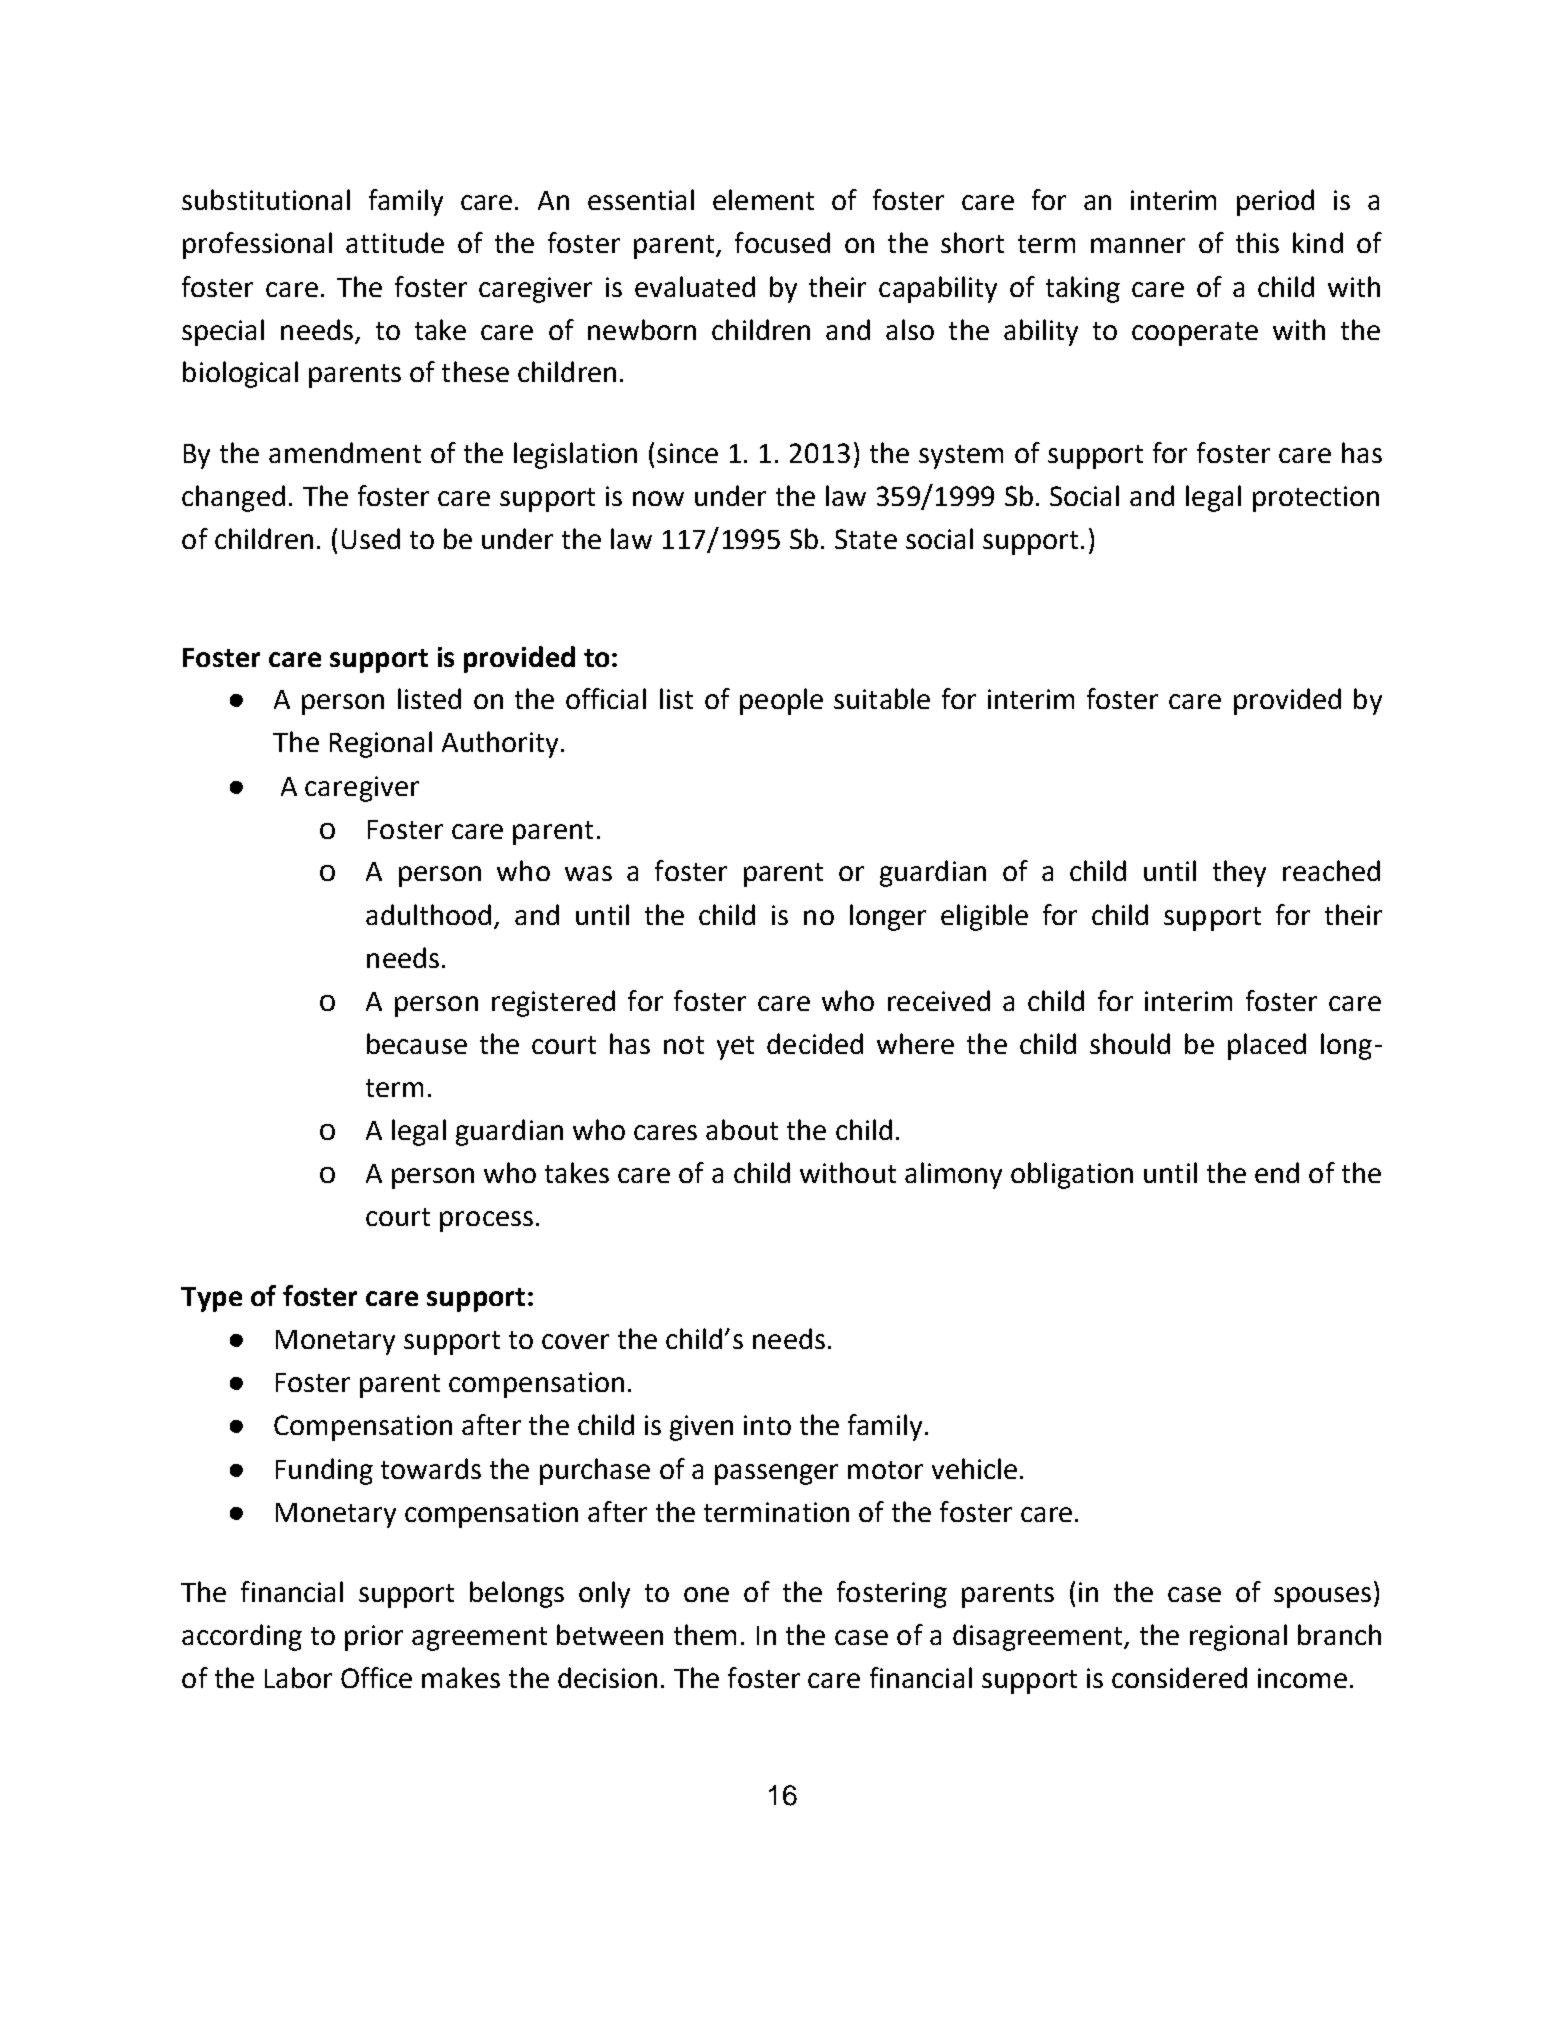  Describe the element at coordinates (781, 701) in the screenshot. I see `people` at that location.
